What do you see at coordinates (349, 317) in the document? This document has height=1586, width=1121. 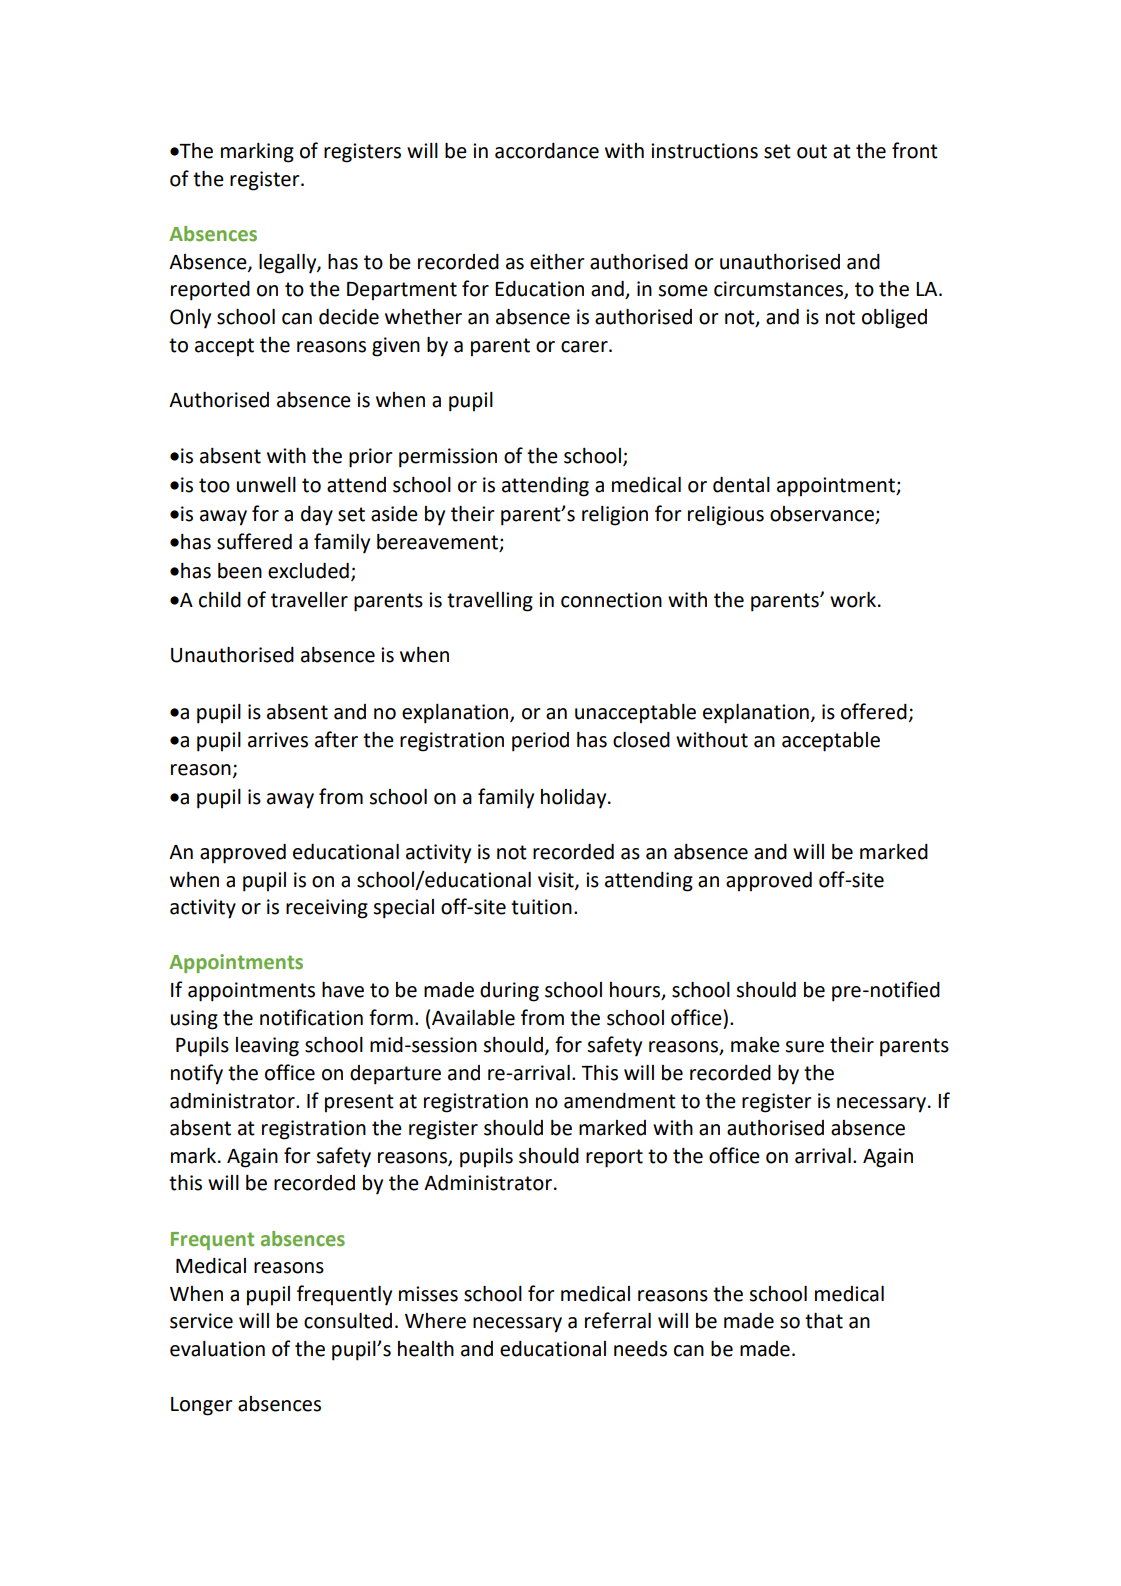 I see `decide` at bounding box center [349, 317].
